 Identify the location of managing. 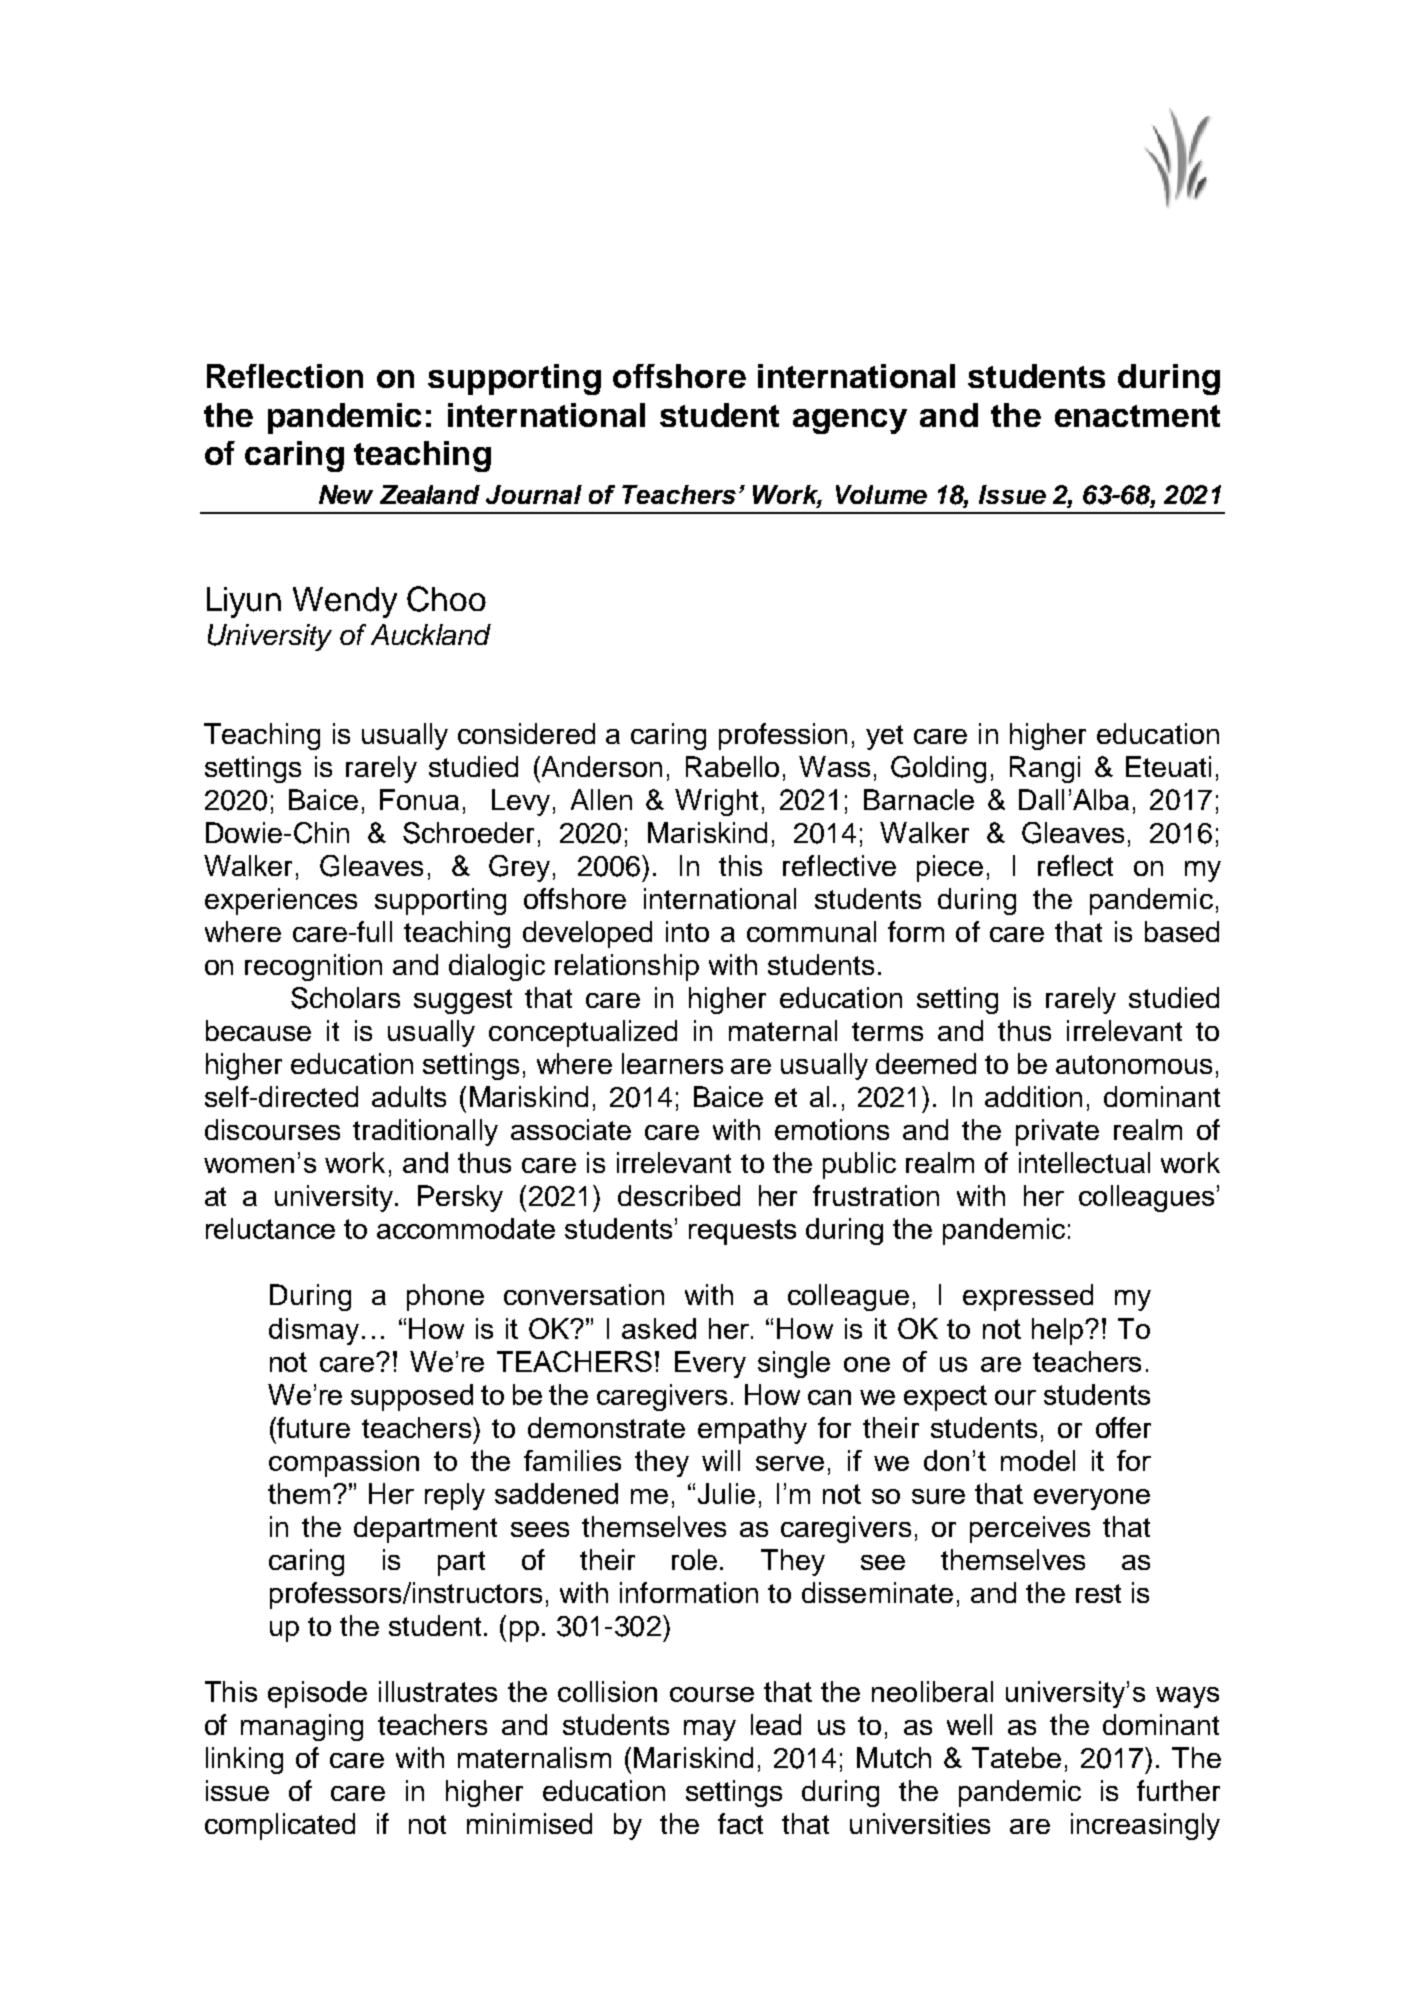
(302, 1727).
